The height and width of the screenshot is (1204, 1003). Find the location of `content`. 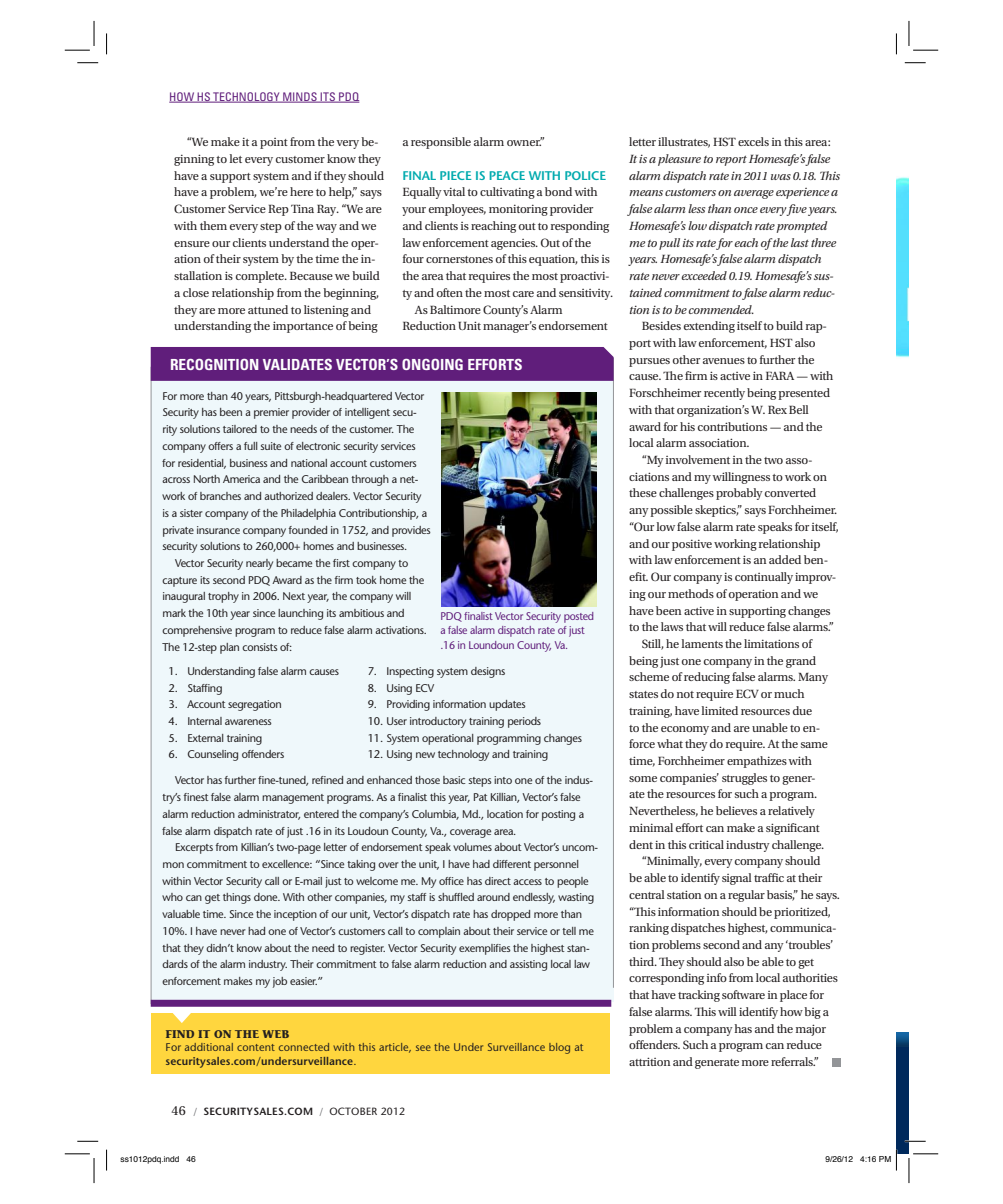

content is located at coordinates (256, 1047).
